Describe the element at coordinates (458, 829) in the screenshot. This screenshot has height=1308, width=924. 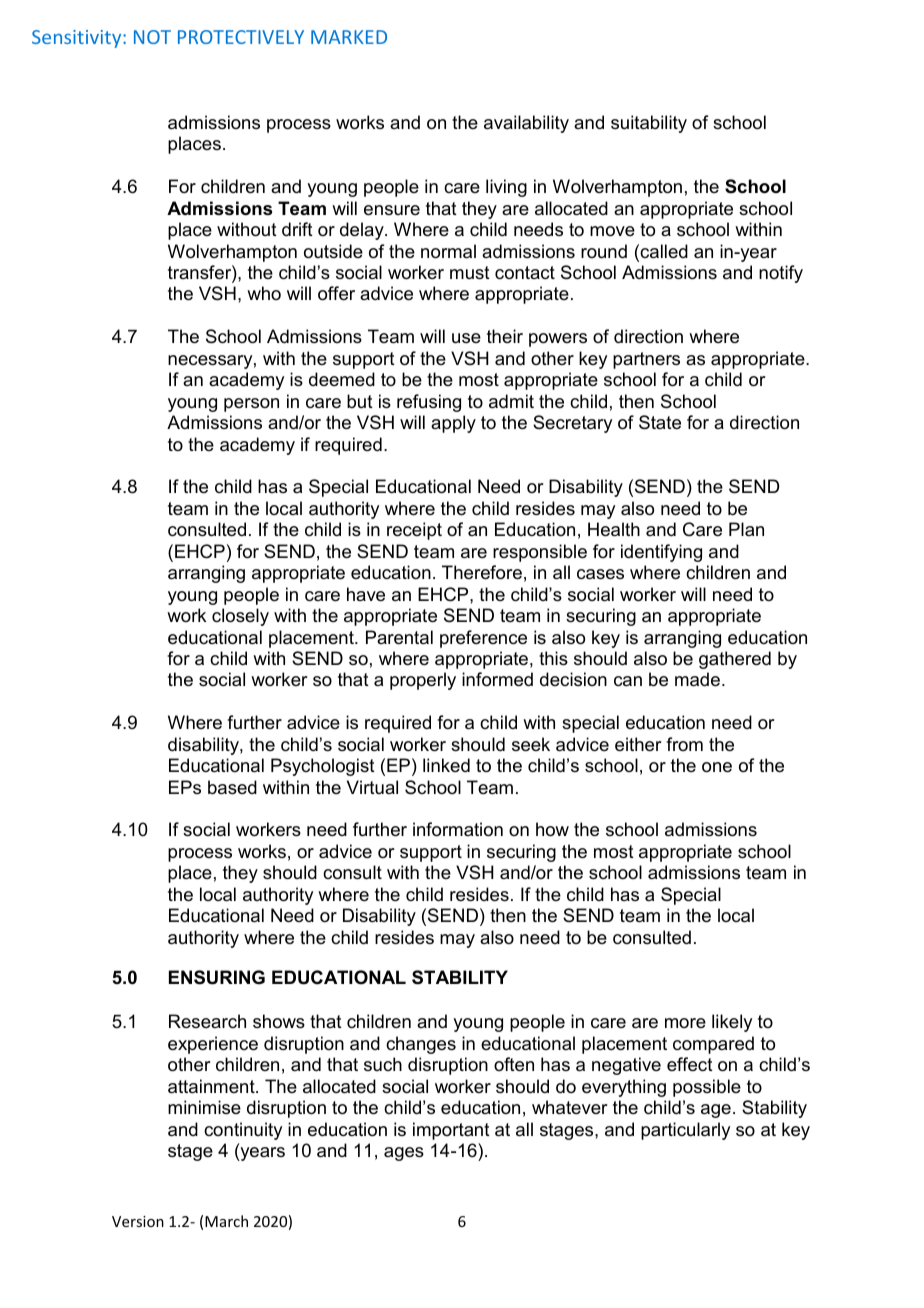
I see `information` at that location.
